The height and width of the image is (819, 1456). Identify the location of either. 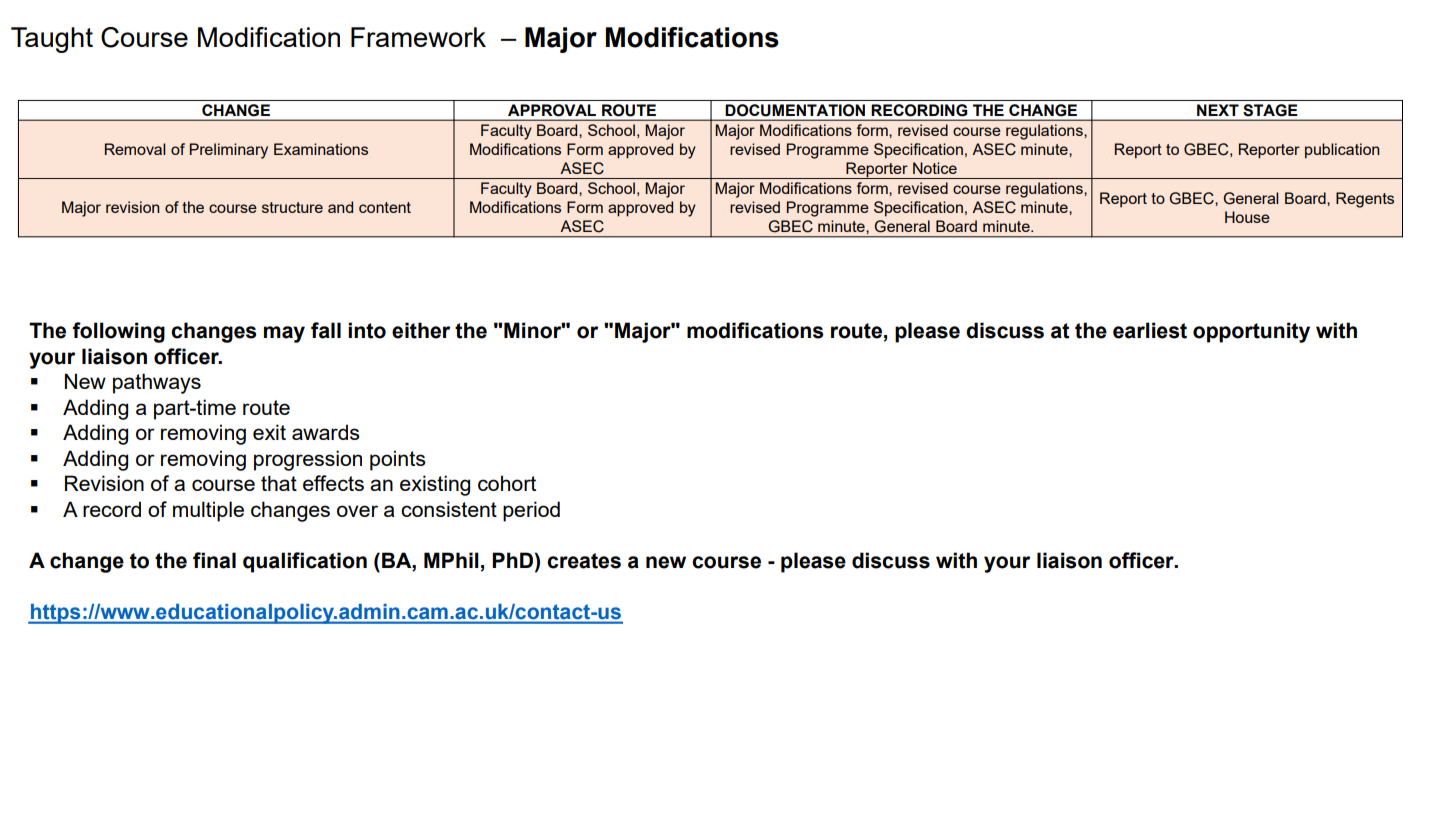
(421, 330).
